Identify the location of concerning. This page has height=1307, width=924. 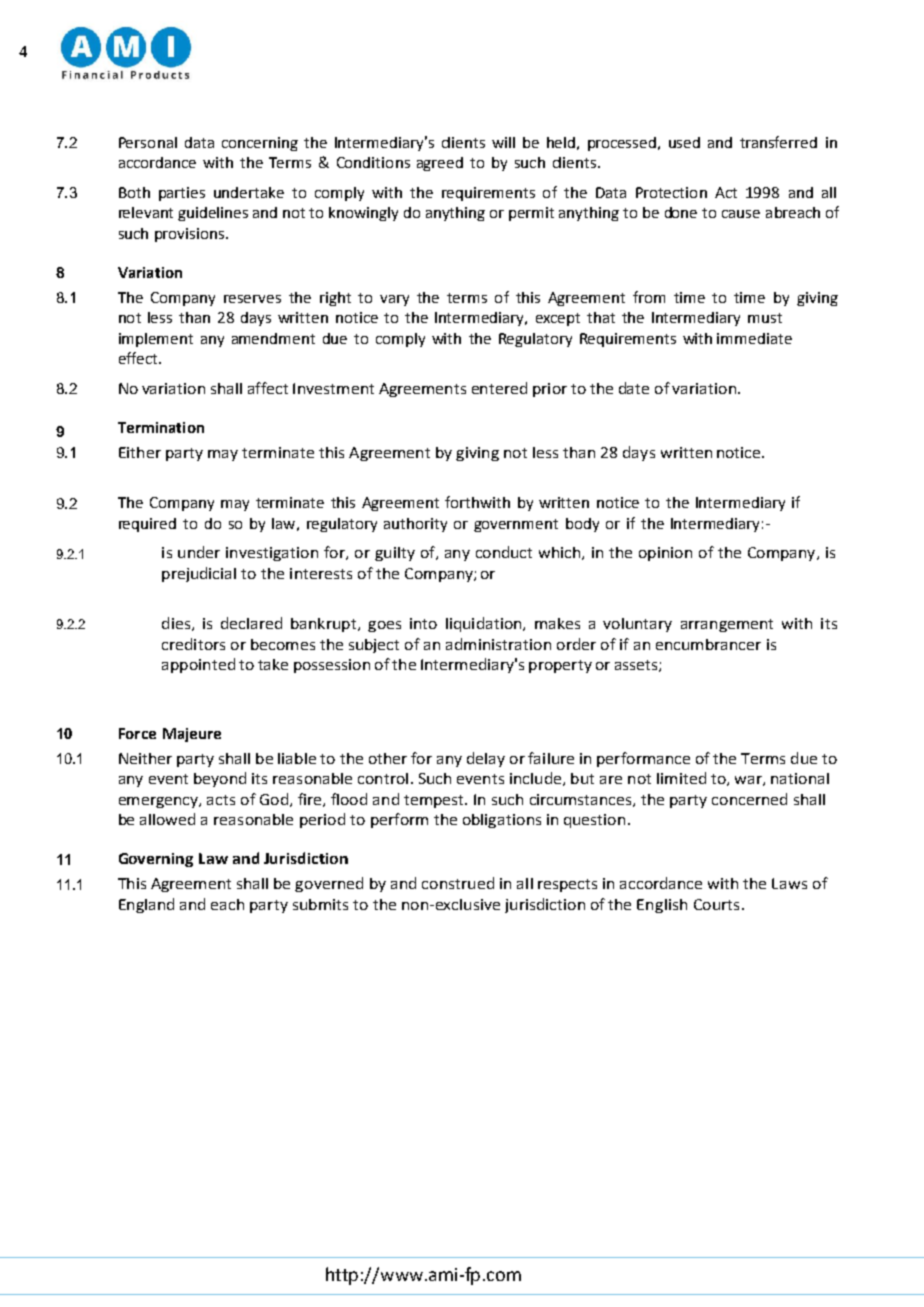
(260, 144).
